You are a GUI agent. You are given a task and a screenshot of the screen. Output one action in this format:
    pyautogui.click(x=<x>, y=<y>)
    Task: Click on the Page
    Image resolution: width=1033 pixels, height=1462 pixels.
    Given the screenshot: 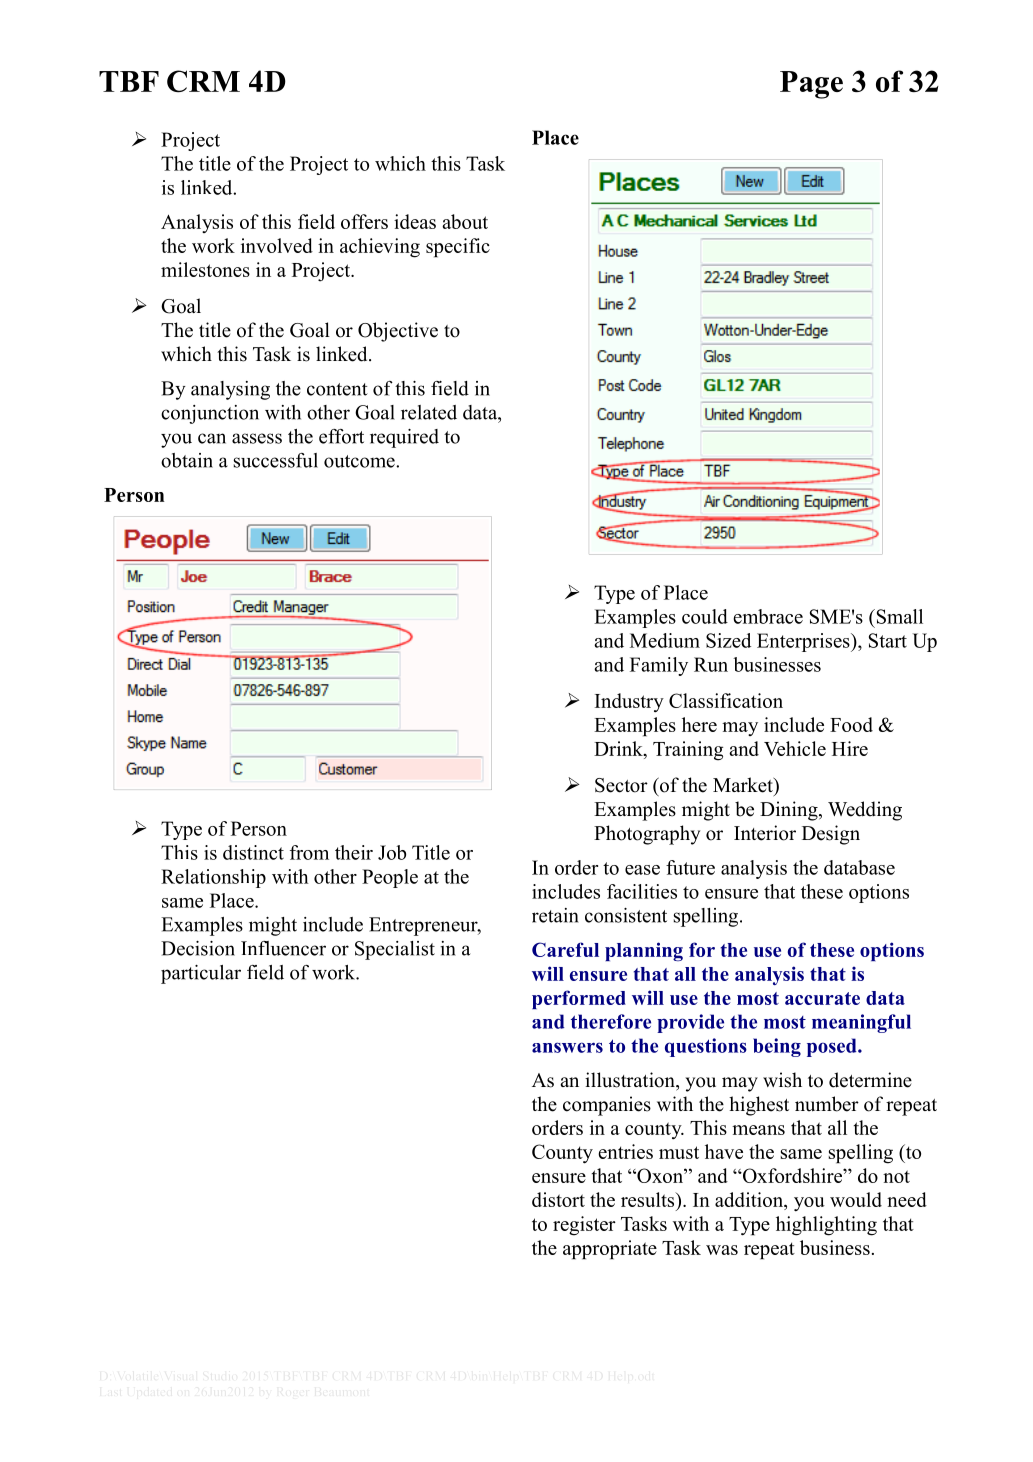 What is the action you would take?
    pyautogui.click(x=811, y=85)
